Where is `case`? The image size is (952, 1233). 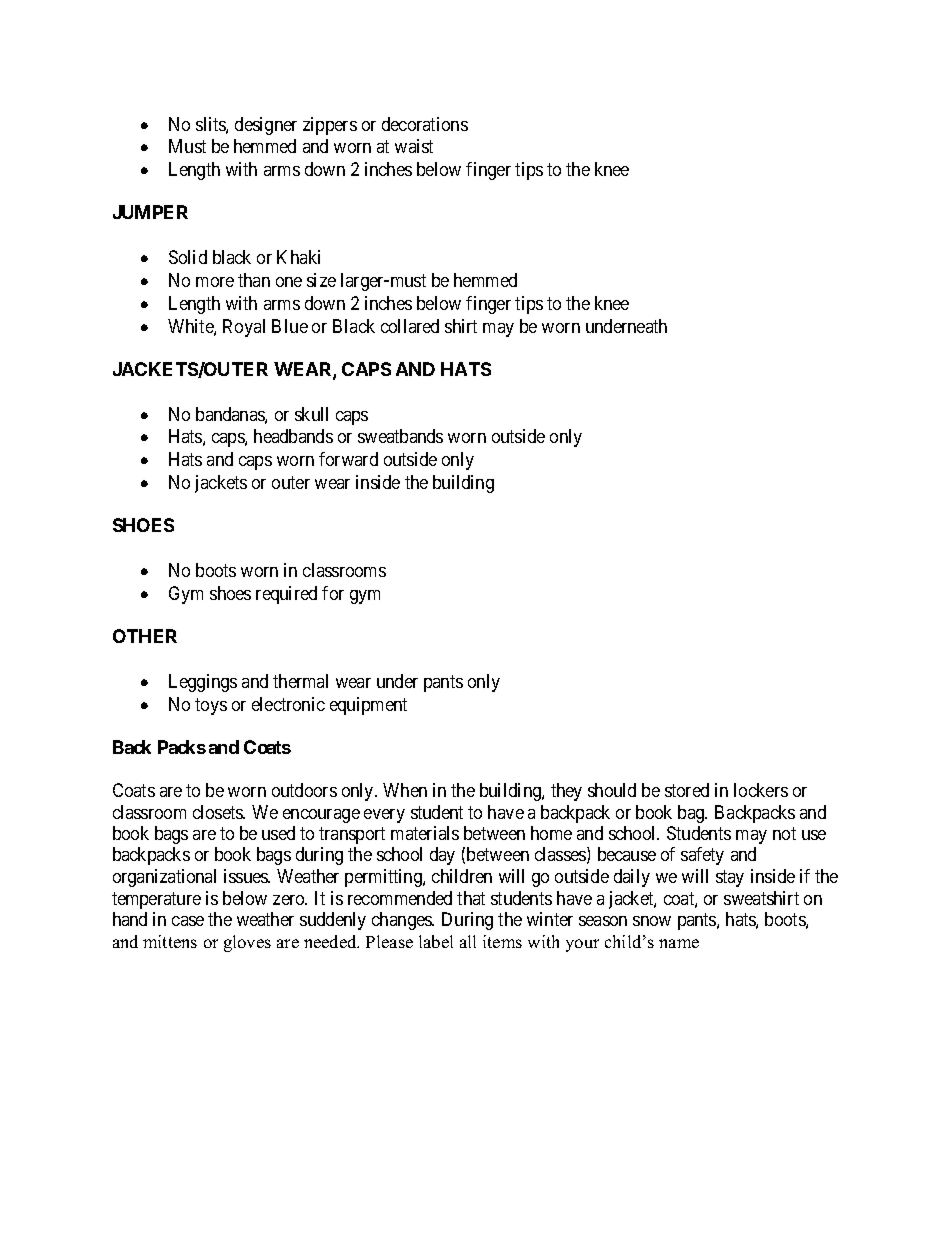 case is located at coordinates (188, 921).
